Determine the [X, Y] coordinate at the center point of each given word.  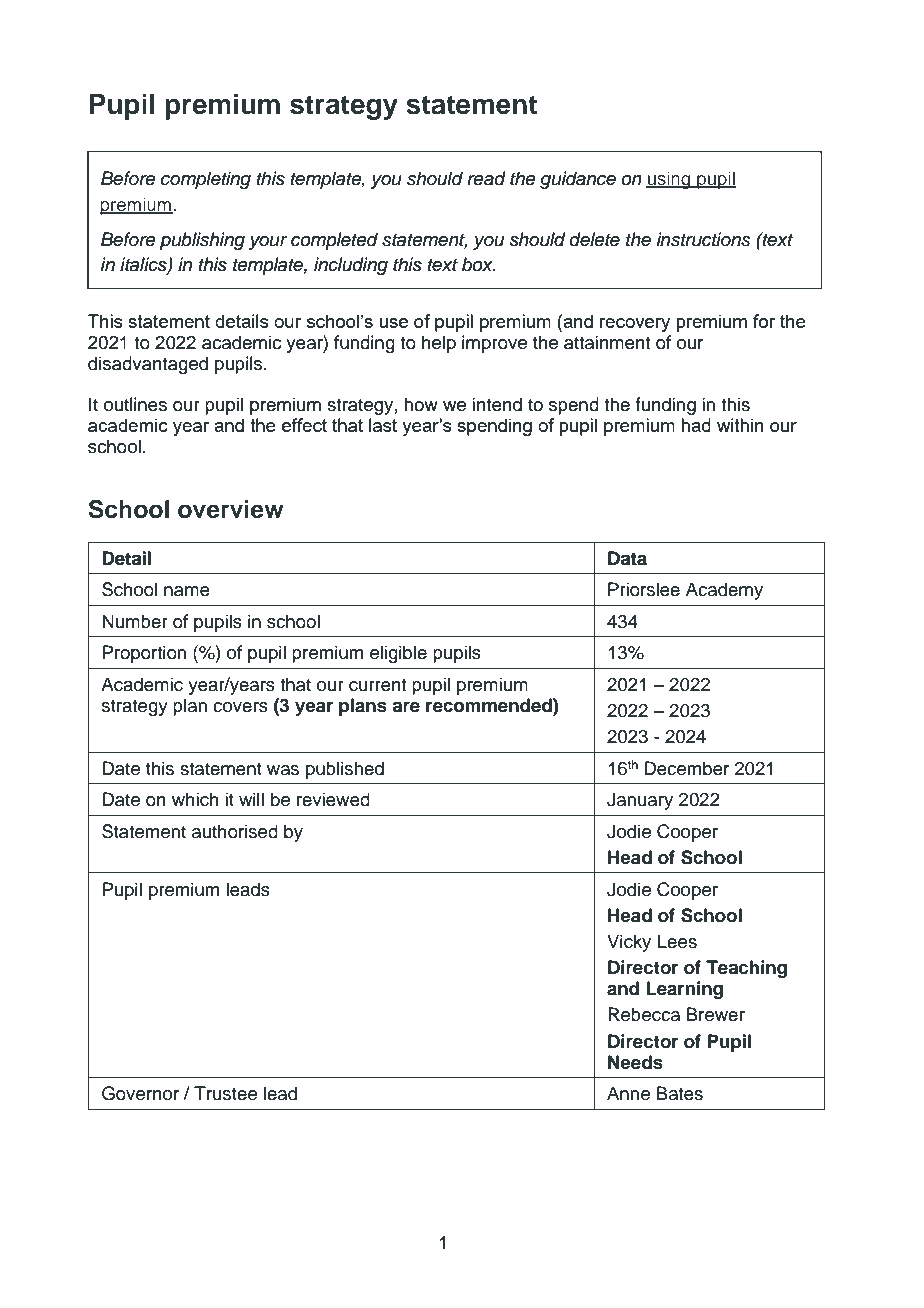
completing [206, 180]
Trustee [225, 1093]
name [187, 591]
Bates [680, 1093]
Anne [628, 1093]
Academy [724, 591]
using [669, 180]
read [486, 178]
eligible [398, 654]
